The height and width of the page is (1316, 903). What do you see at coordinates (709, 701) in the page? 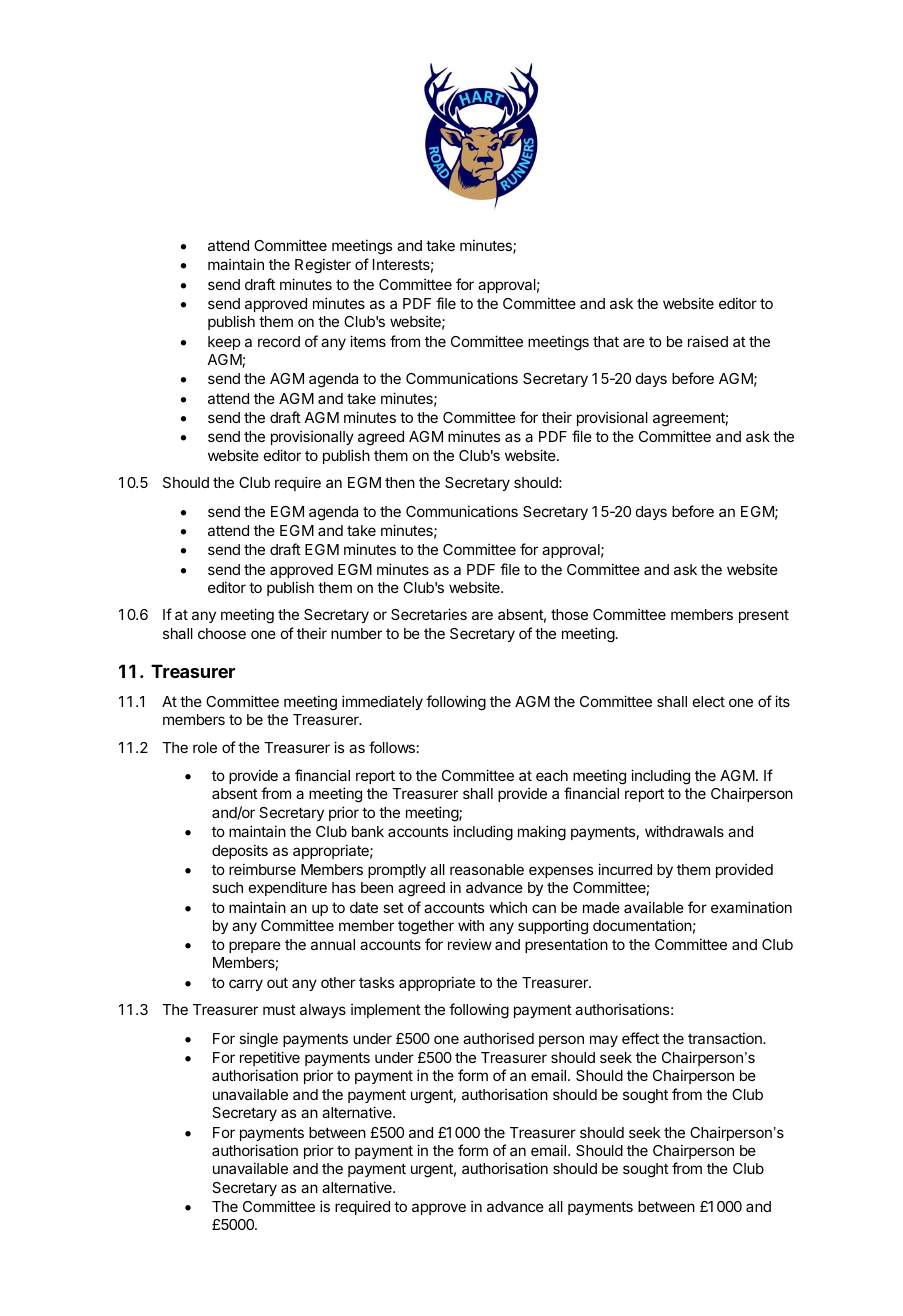
I see `elect` at bounding box center [709, 701].
